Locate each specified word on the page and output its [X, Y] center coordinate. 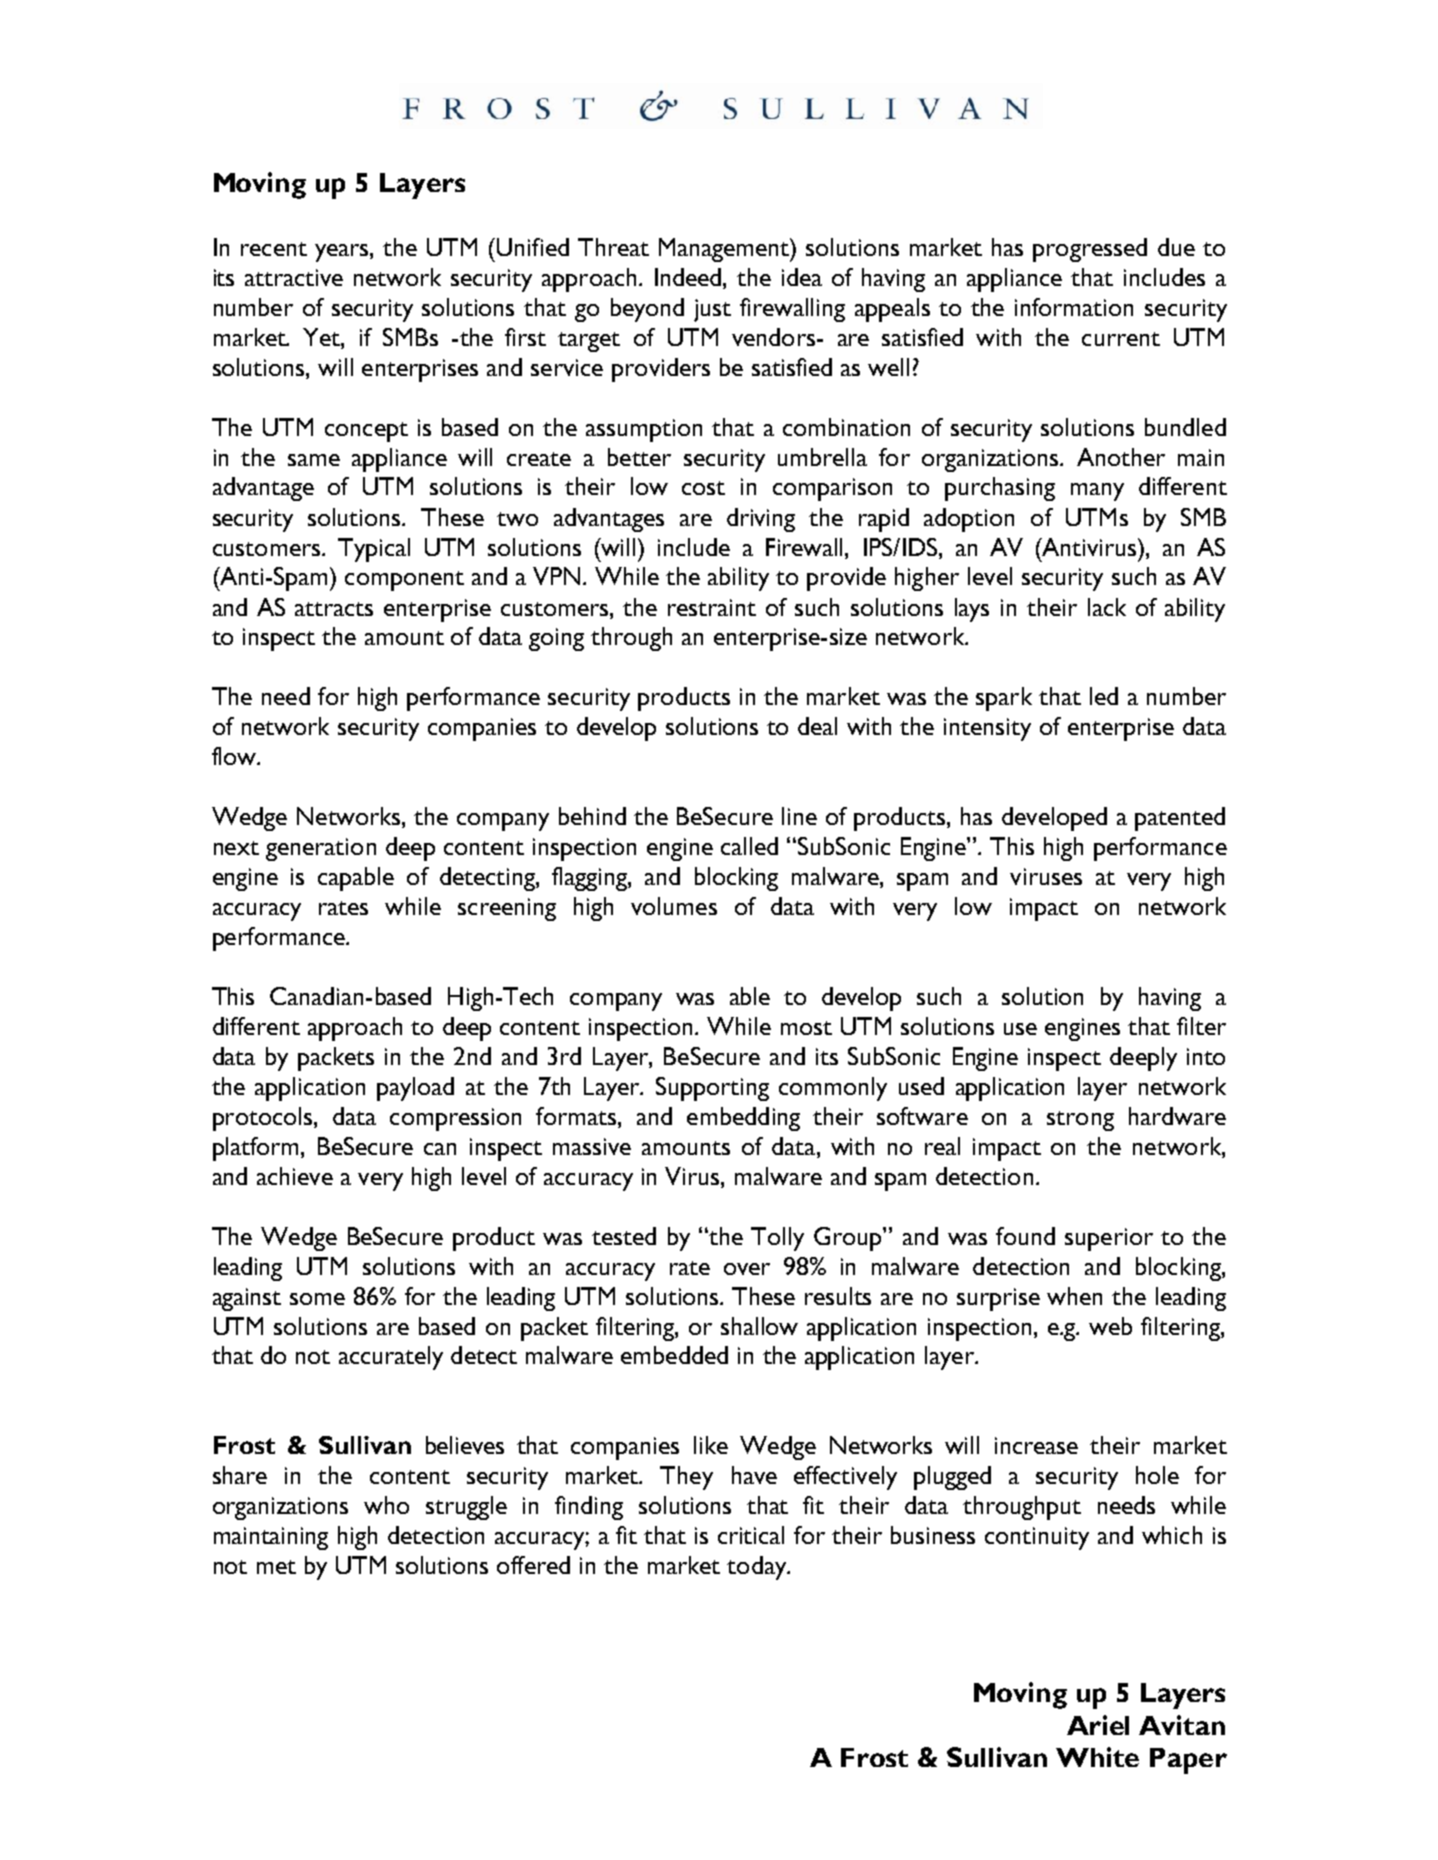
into [1206, 1056]
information [1074, 307]
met [276, 1567]
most [806, 1028]
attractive [294, 277]
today [757, 1568]
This [233, 996]
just [712, 310]
